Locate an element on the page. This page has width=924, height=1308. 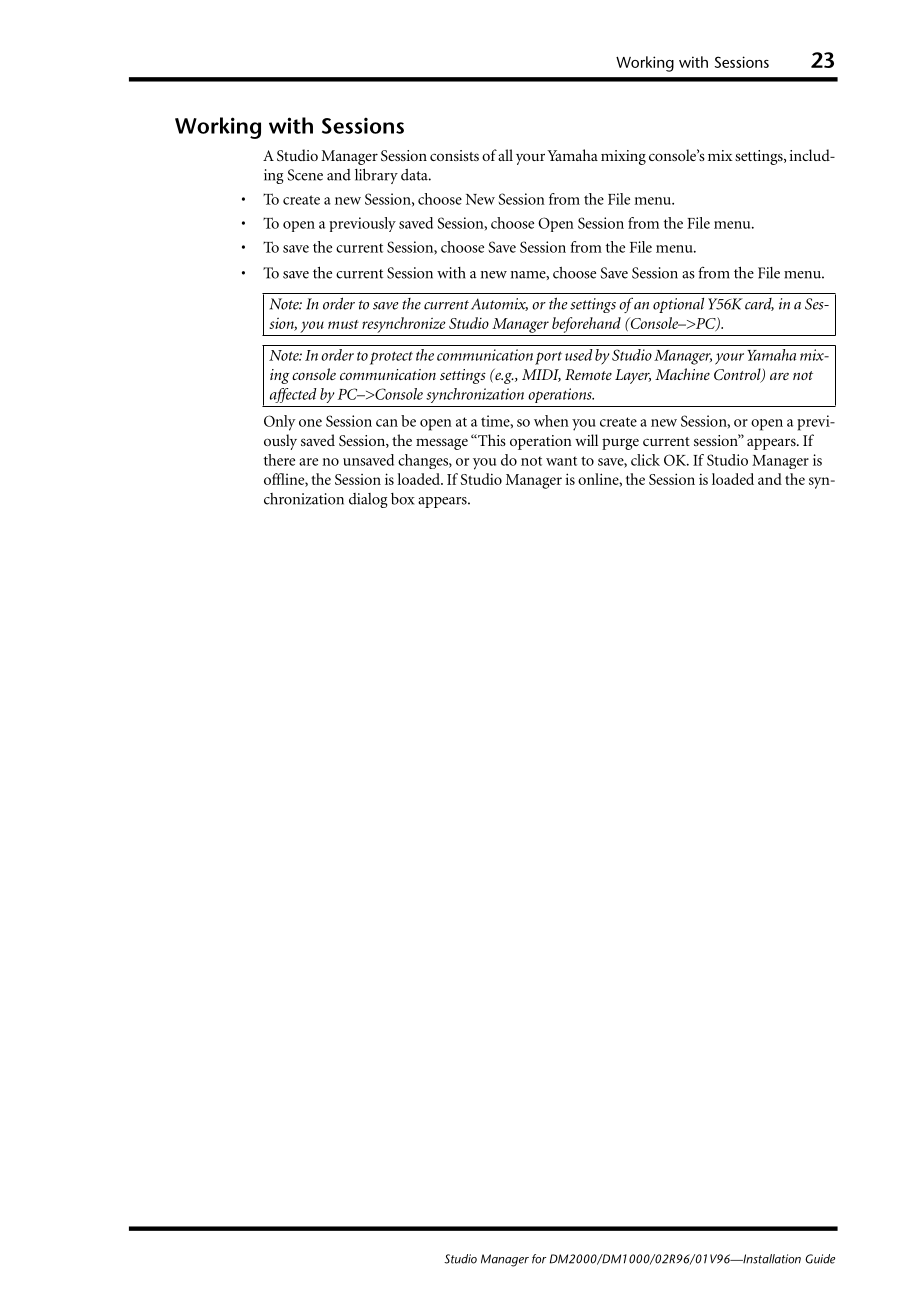
want is located at coordinates (561, 461).
